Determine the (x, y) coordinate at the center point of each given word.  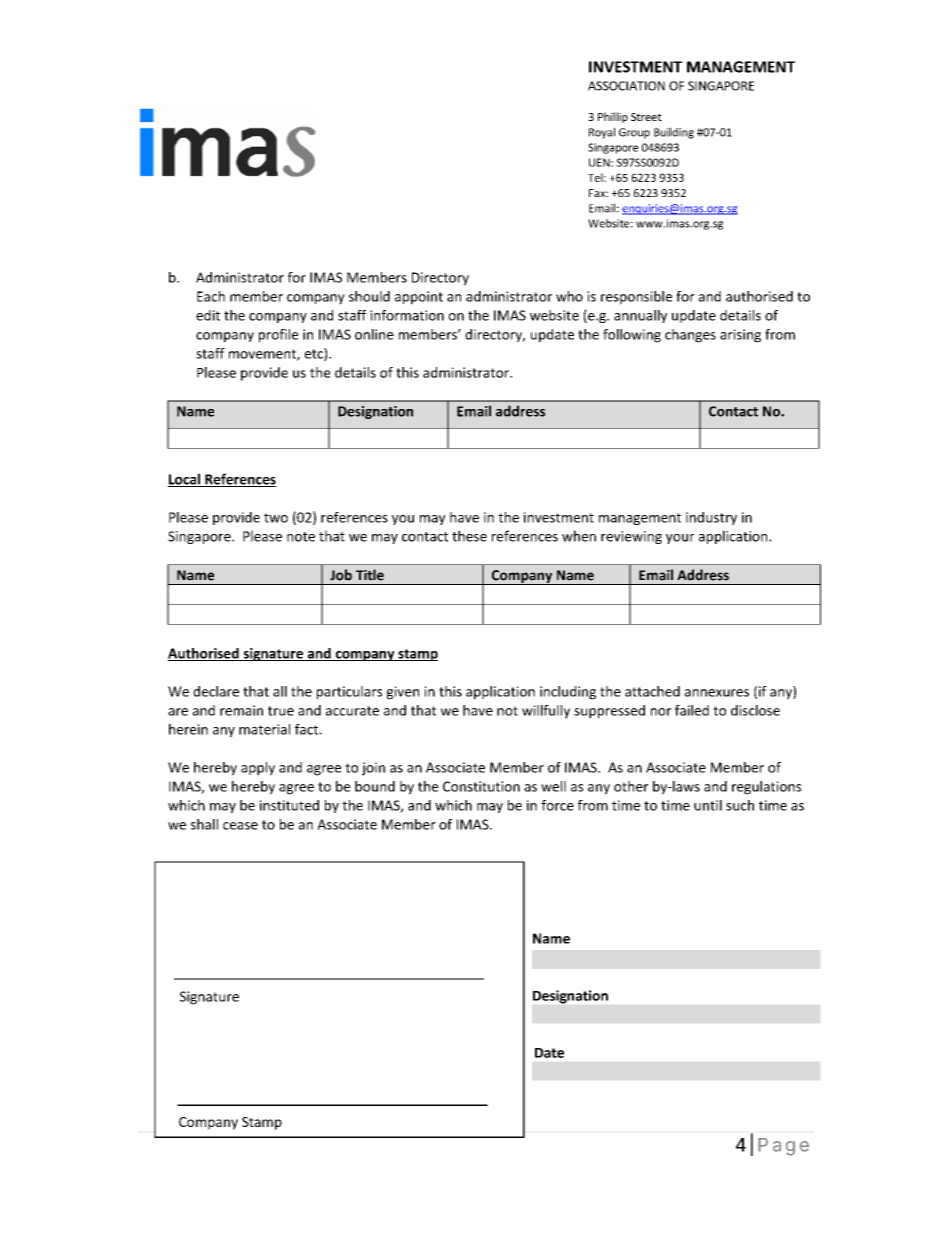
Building (674, 133)
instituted (289, 805)
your (680, 539)
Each (211, 296)
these (469, 536)
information (407, 315)
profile (278, 336)
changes (690, 336)
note (301, 537)
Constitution (481, 786)
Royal (602, 133)
